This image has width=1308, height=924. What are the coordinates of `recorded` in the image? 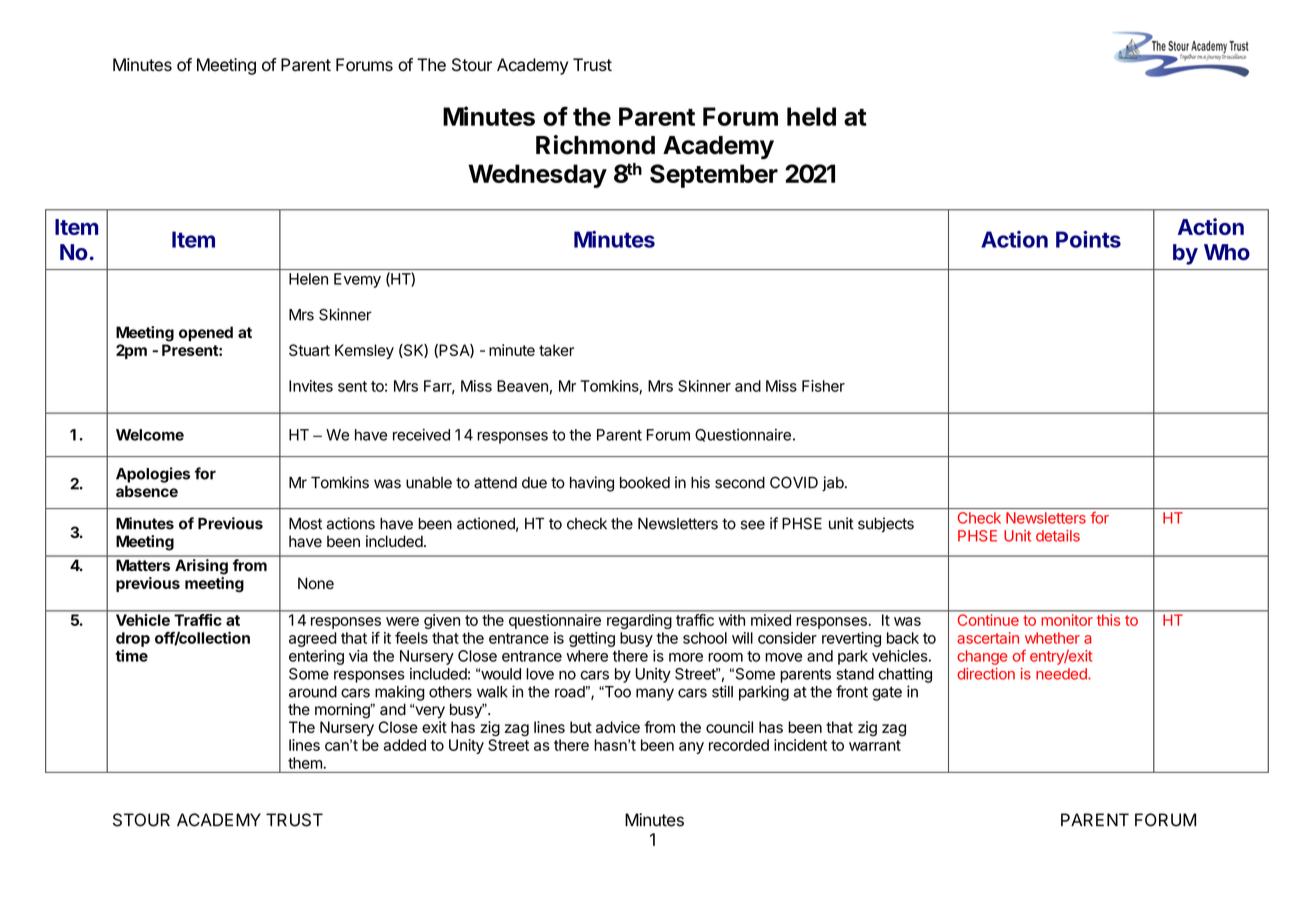 It's located at (739, 745).
